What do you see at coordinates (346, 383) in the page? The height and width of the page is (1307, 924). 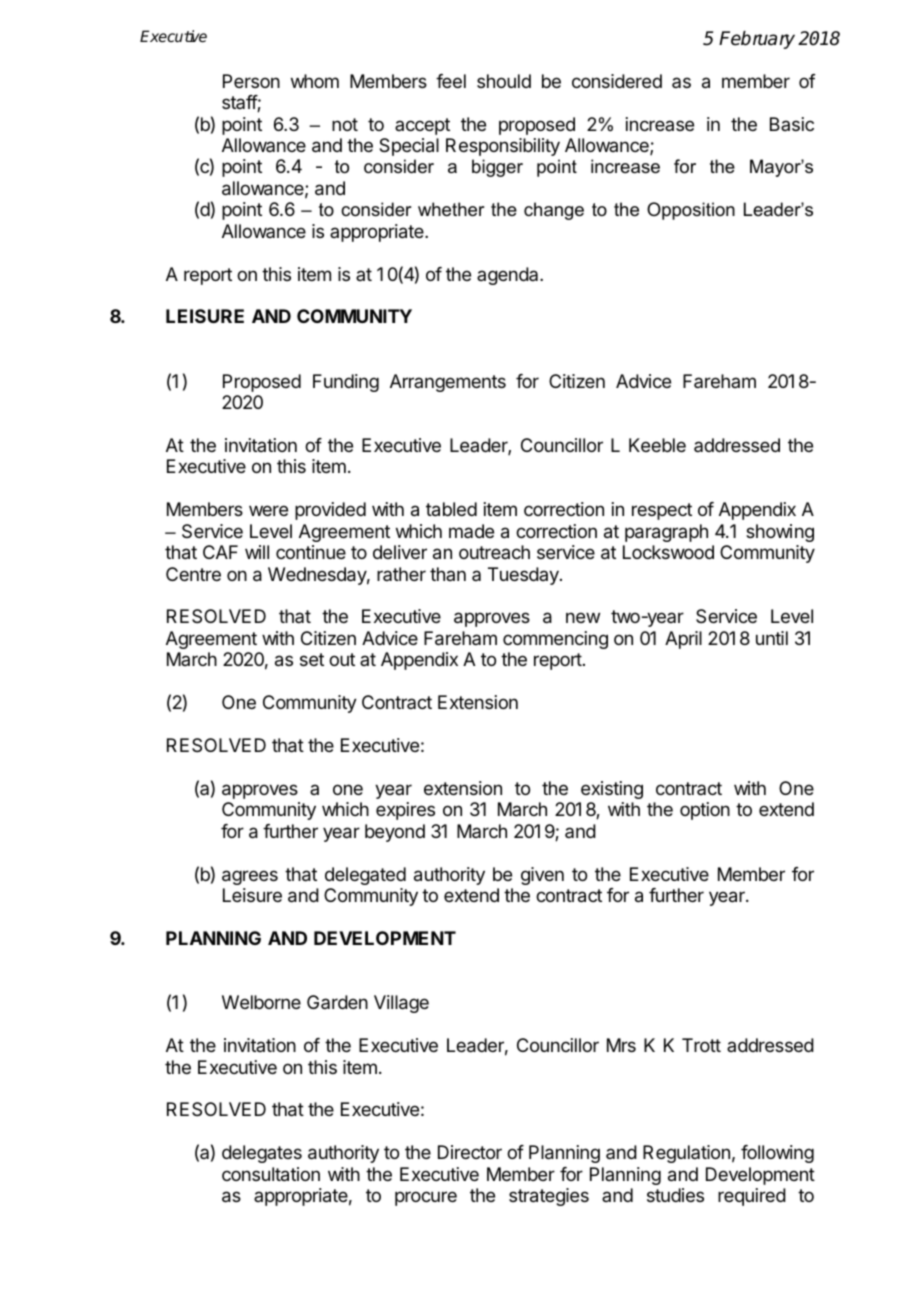 I see `Funding` at bounding box center [346, 383].
